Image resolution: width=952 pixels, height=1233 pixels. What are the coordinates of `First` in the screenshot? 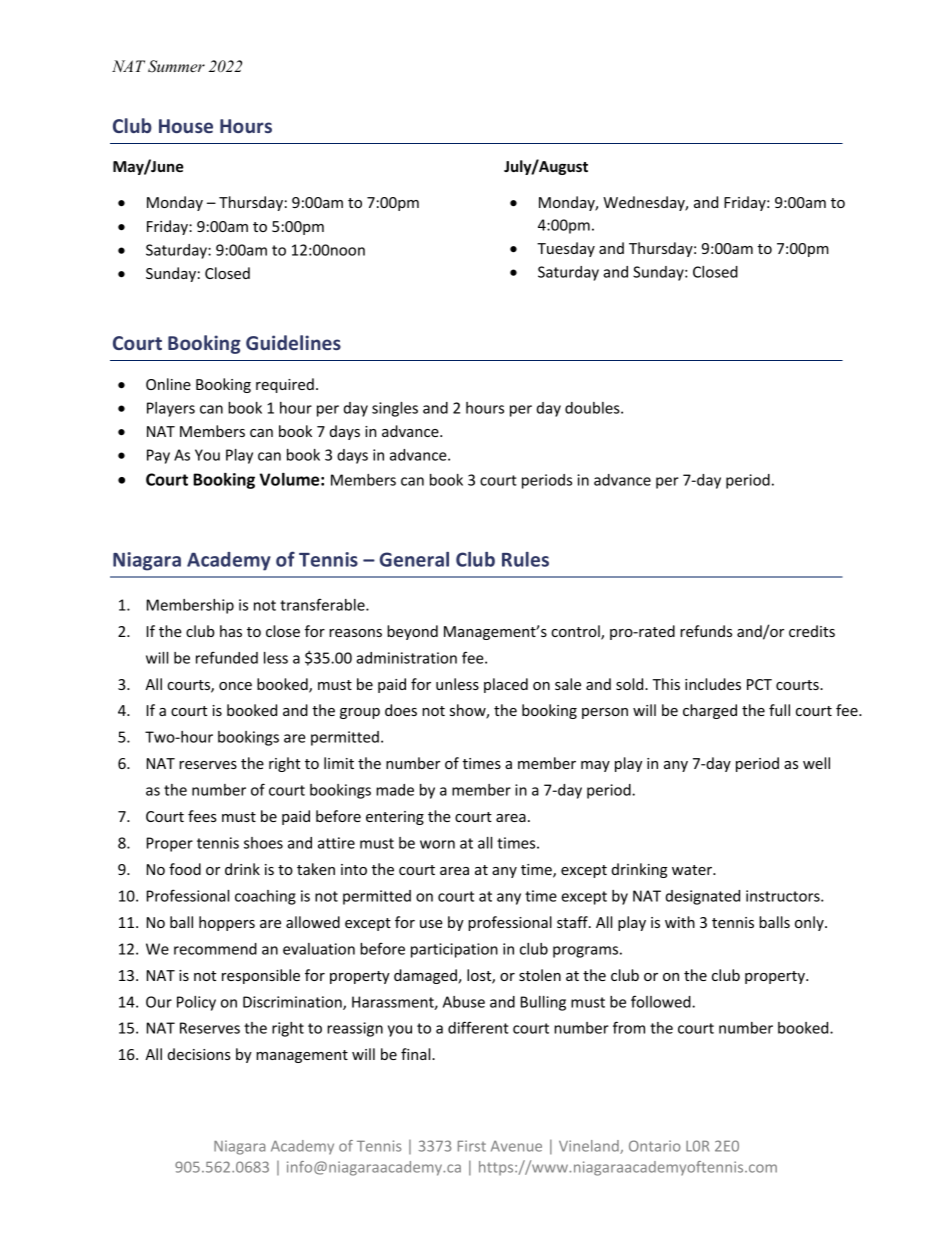 It's located at (472, 1146).
